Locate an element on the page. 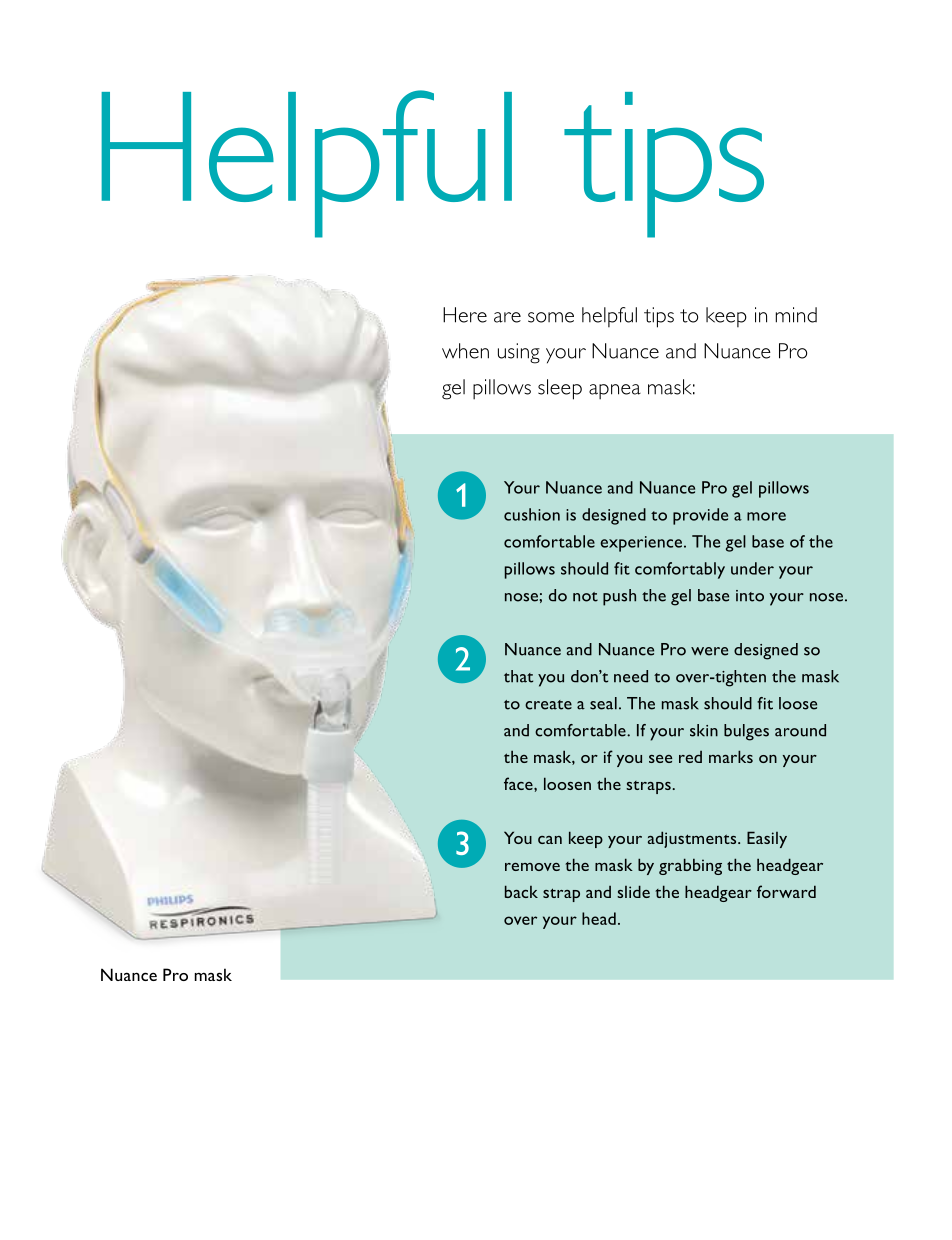 This document has height=1240, width=952. need is located at coordinates (631, 676).
